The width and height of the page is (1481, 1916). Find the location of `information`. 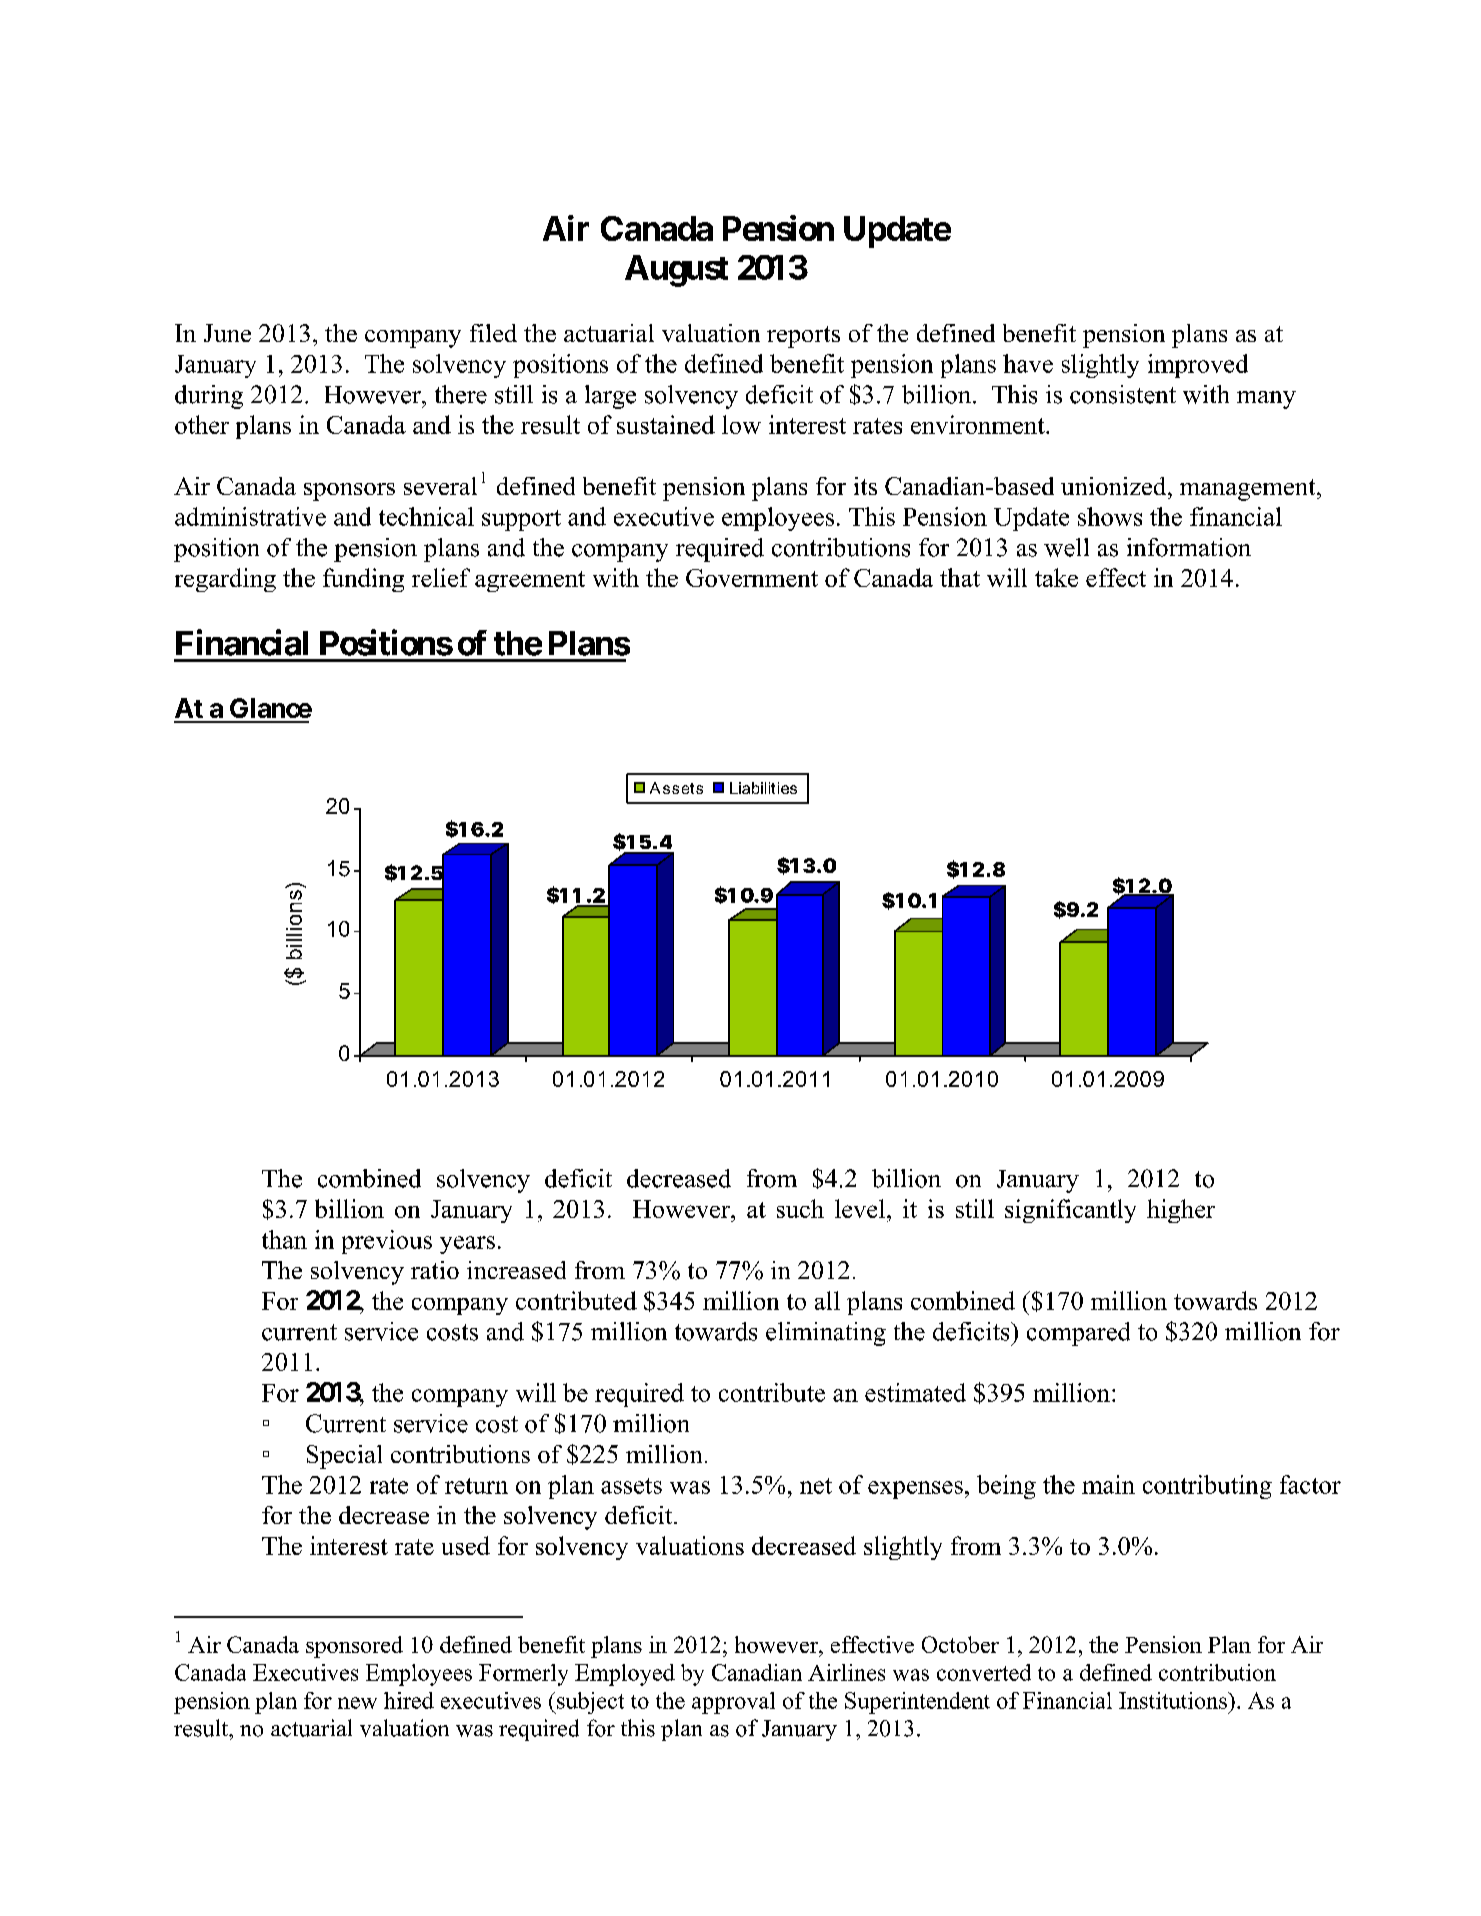

information is located at coordinates (1189, 547).
